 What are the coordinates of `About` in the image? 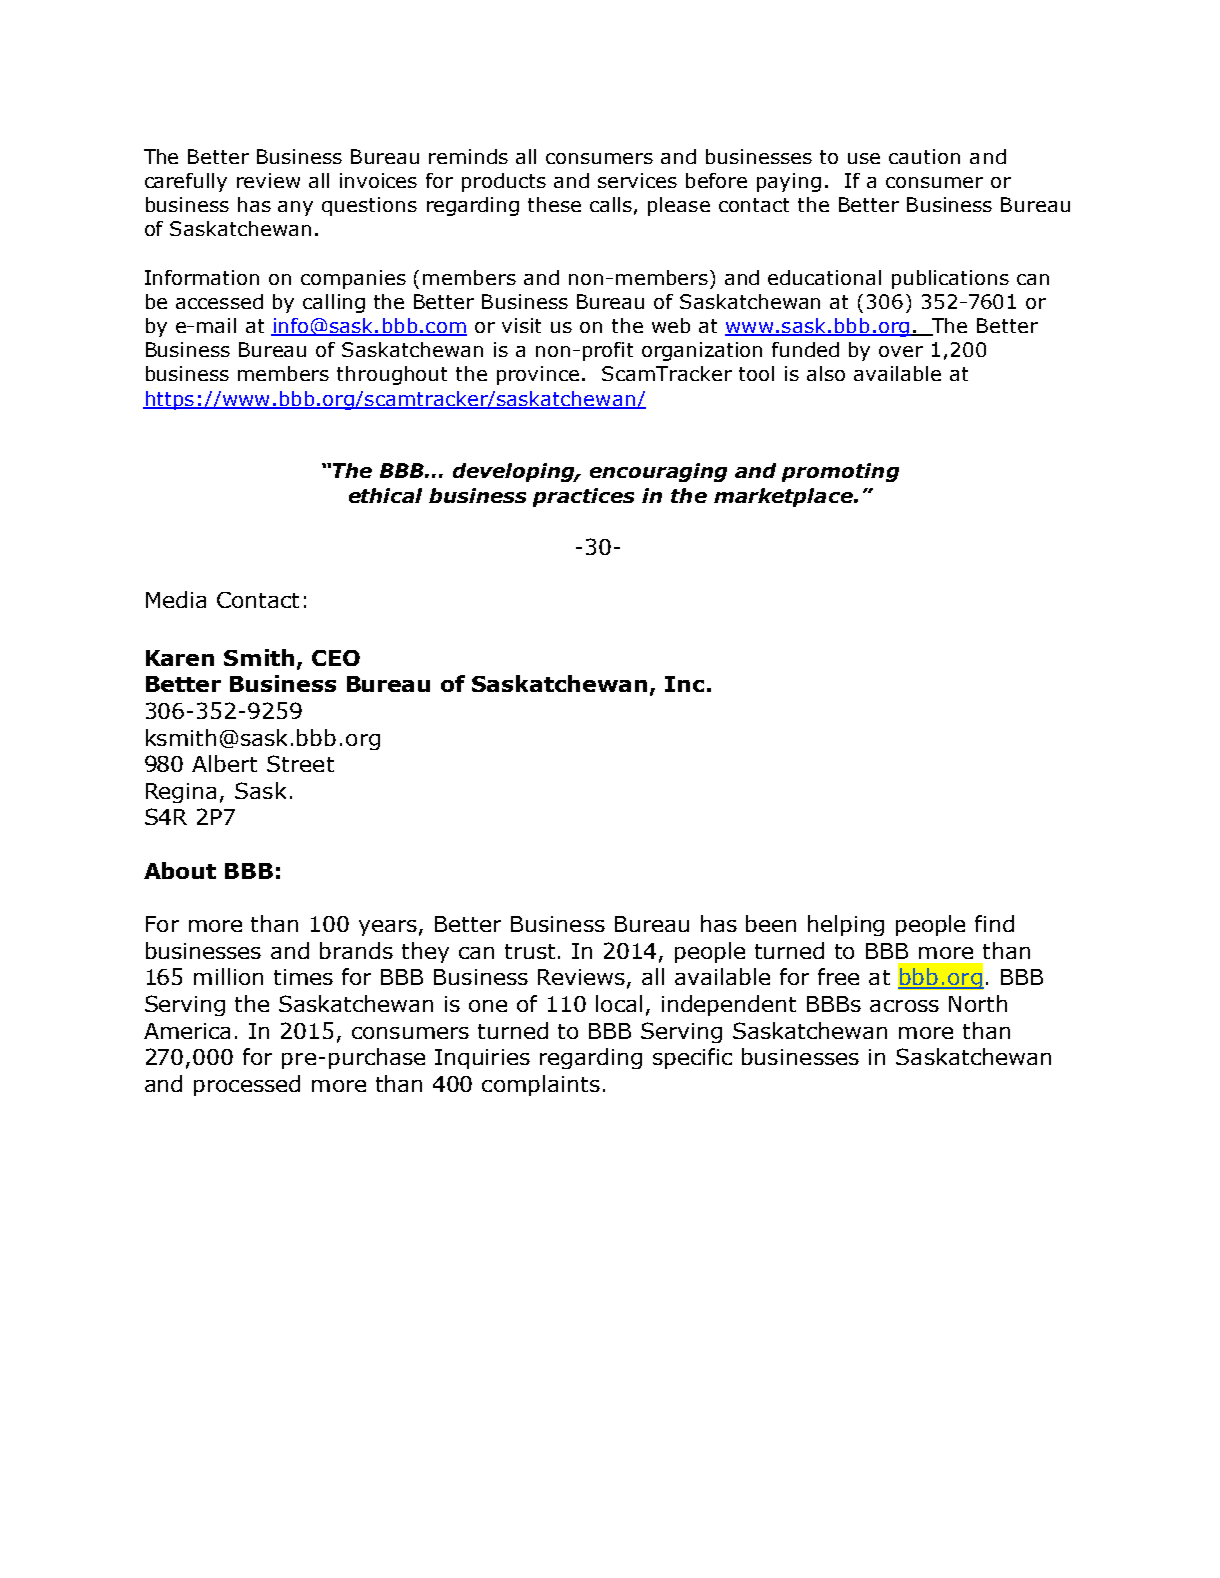 It's located at (180, 870).
